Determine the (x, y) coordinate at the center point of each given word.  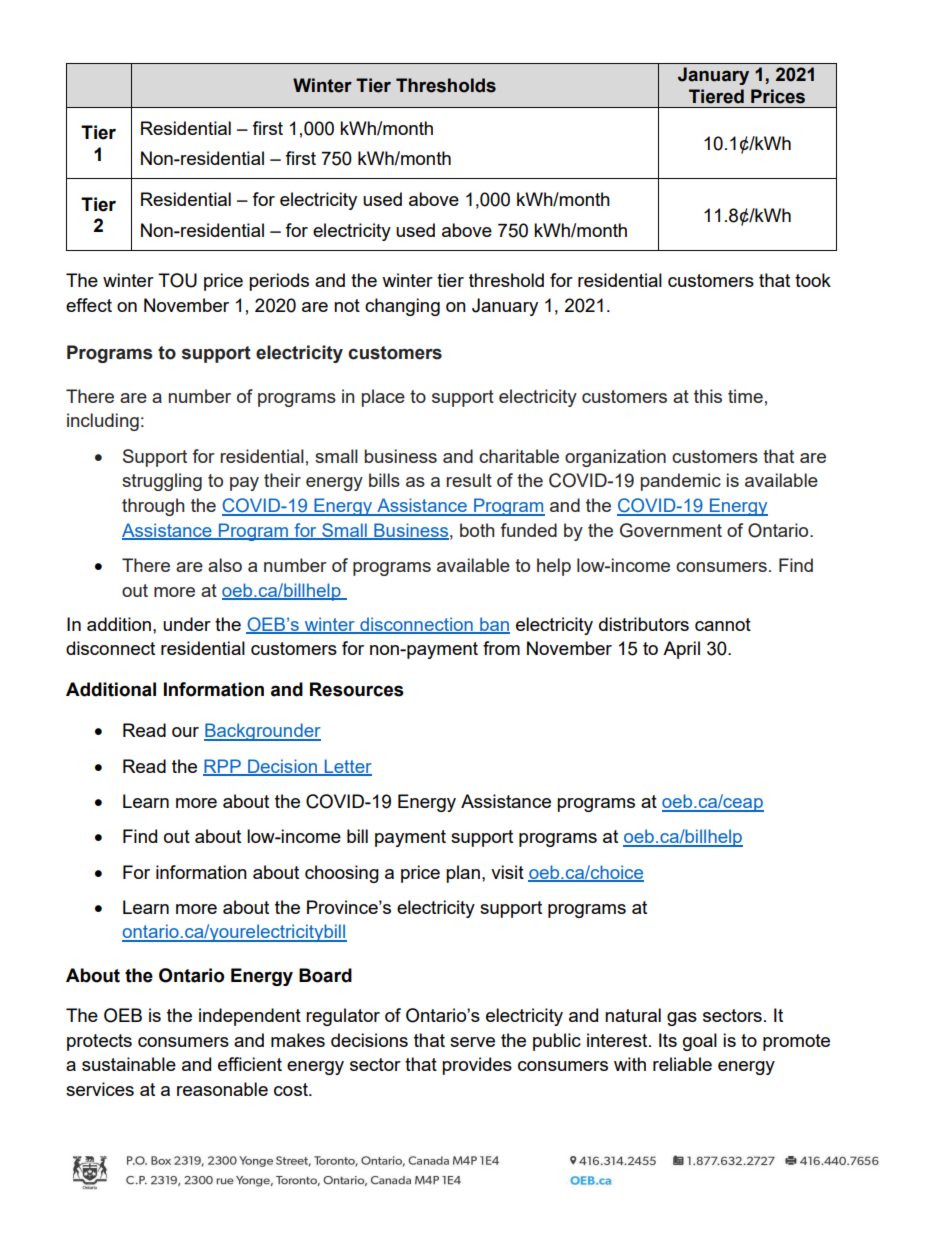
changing (402, 307)
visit (507, 872)
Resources (357, 689)
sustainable (129, 1064)
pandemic (681, 482)
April (681, 650)
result (469, 480)
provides (477, 1066)
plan (463, 874)
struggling (162, 482)
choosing (342, 874)
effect (89, 305)
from (501, 648)
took (813, 280)
